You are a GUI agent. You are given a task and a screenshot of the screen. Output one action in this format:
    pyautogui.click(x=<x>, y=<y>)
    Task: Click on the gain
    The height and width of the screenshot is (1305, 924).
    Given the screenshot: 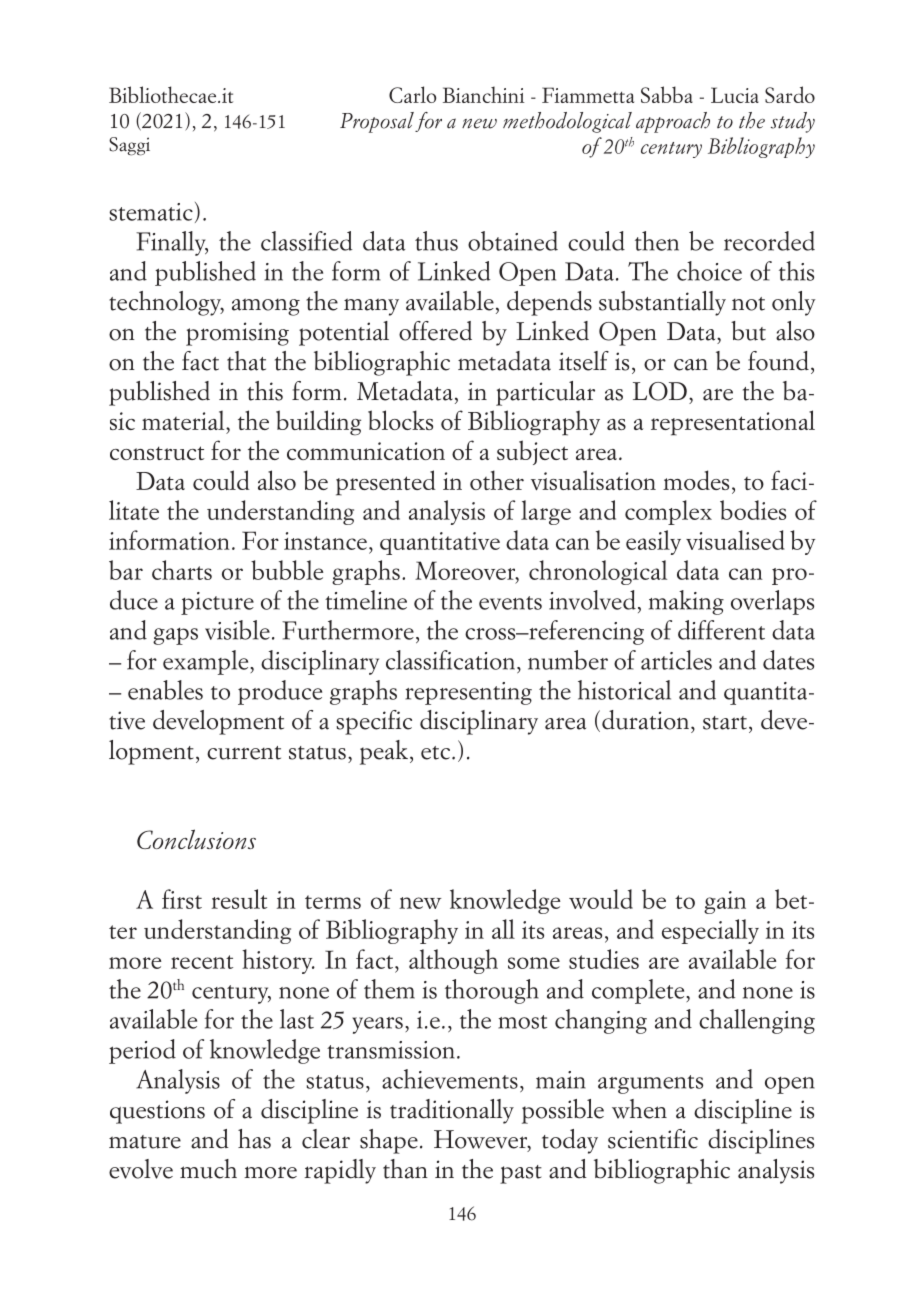 What is the action you would take?
    pyautogui.click(x=725, y=902)
